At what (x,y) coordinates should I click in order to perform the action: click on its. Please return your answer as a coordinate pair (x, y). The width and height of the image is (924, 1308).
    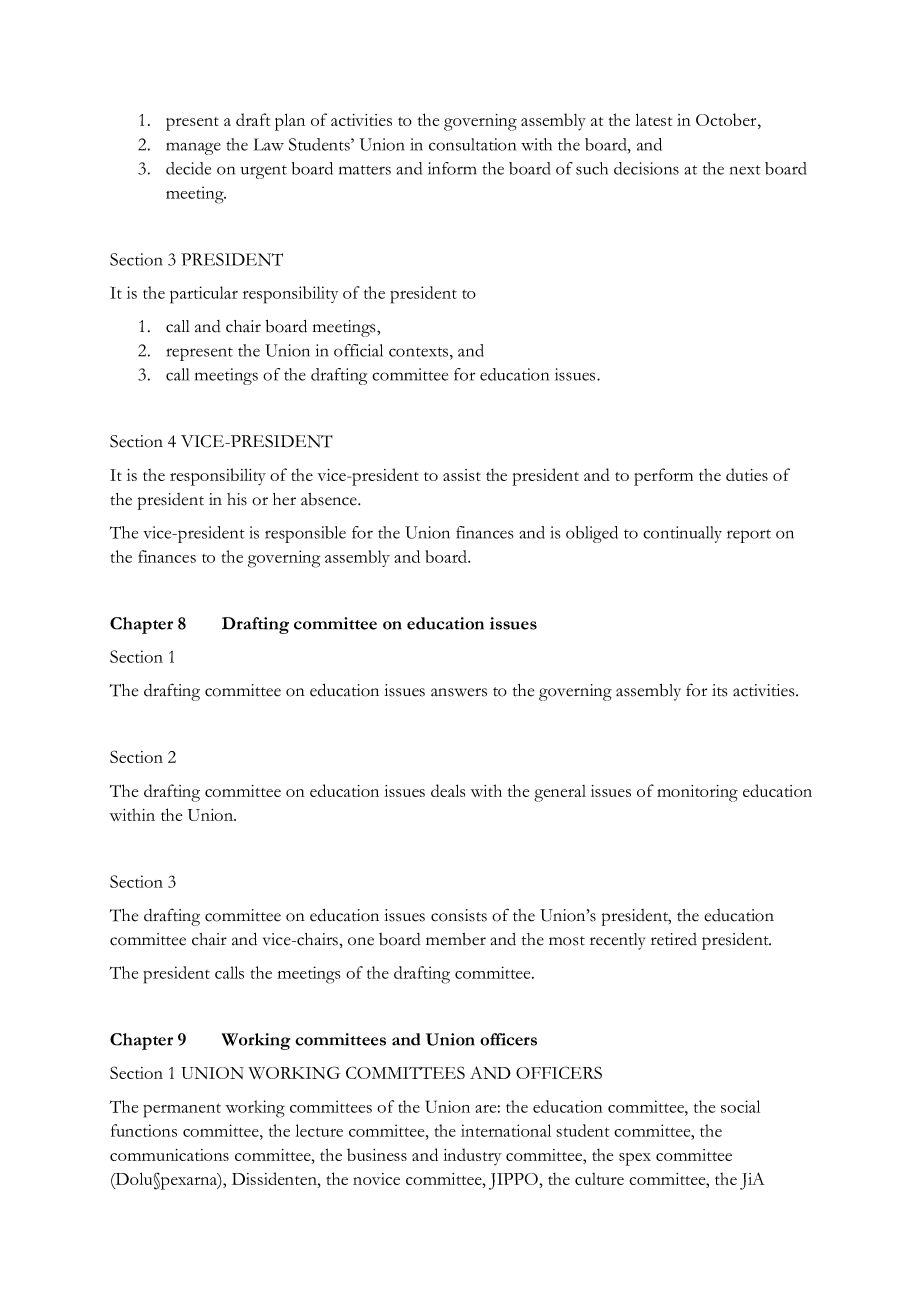
    Looking at the image, I should click on (719, 690).
